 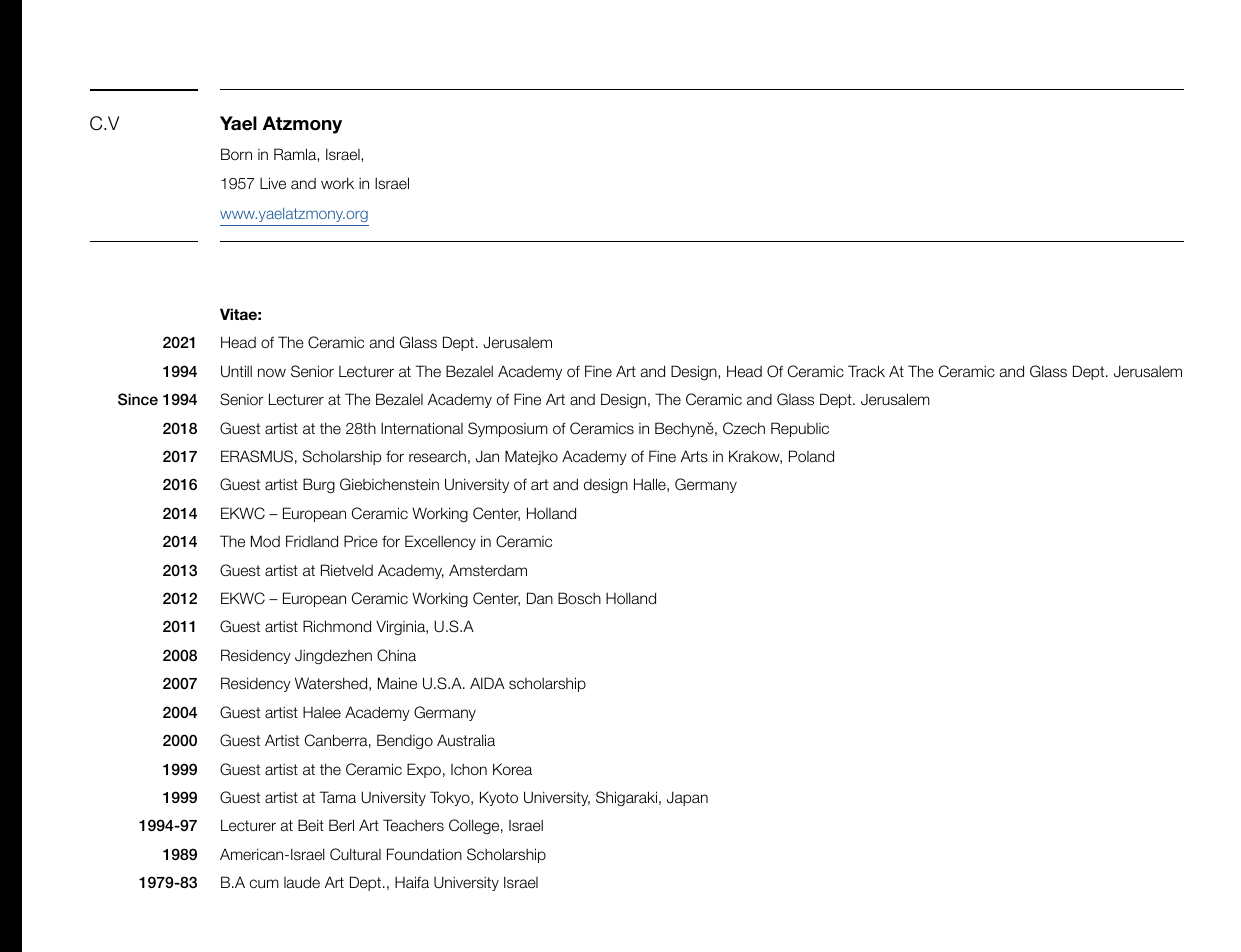 What do you see at coordinates (424, 854) in the screenshot?
I see `Foundation` at bounding box center [424, 854].
